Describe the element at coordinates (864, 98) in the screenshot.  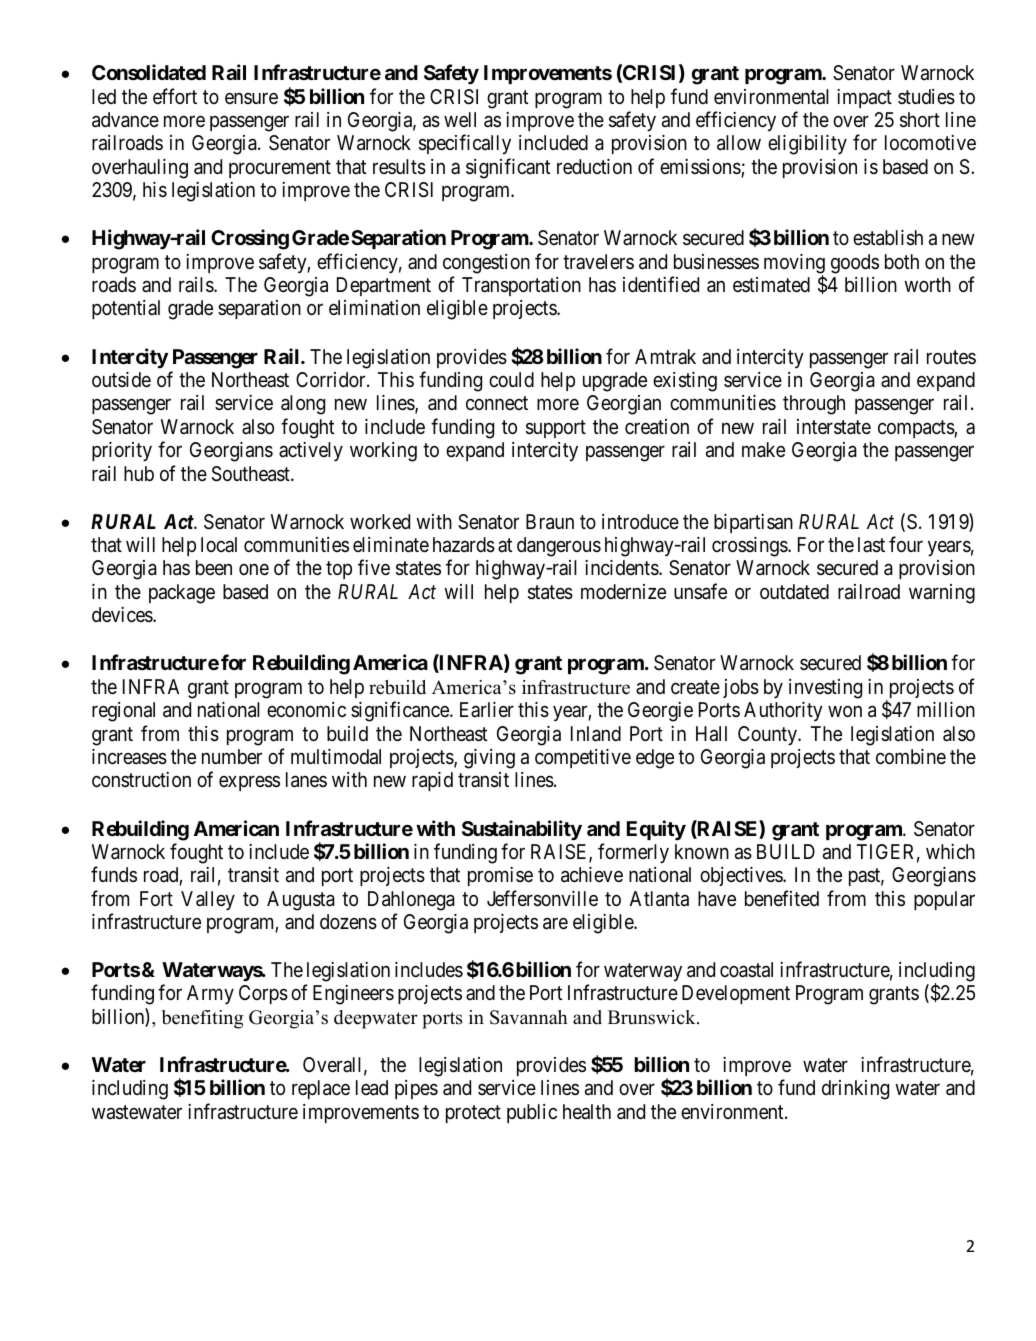
I see `impact` at that location.
